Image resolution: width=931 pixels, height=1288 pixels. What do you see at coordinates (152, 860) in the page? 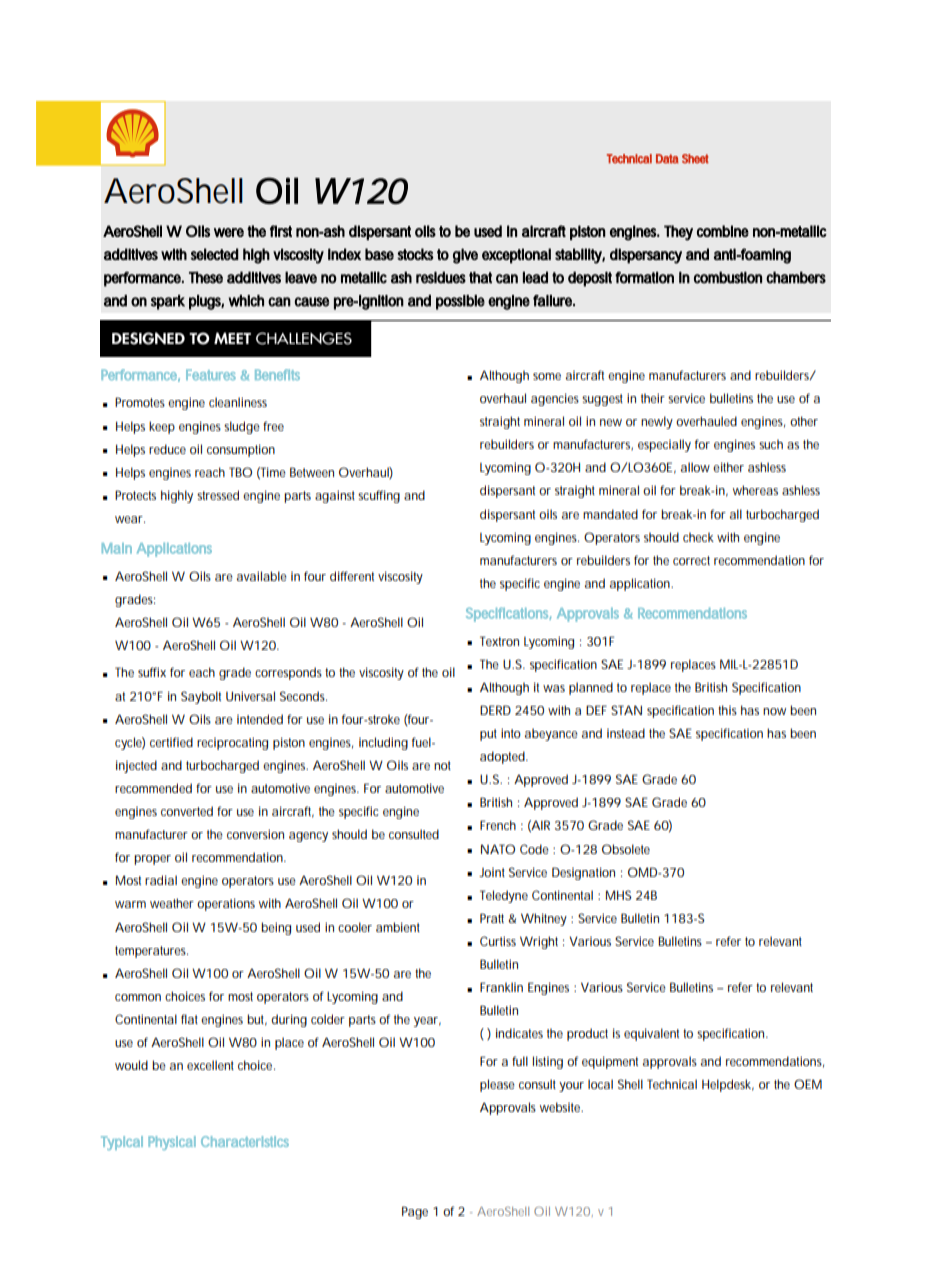
I see `proper` at bounding box center [152, 860].
